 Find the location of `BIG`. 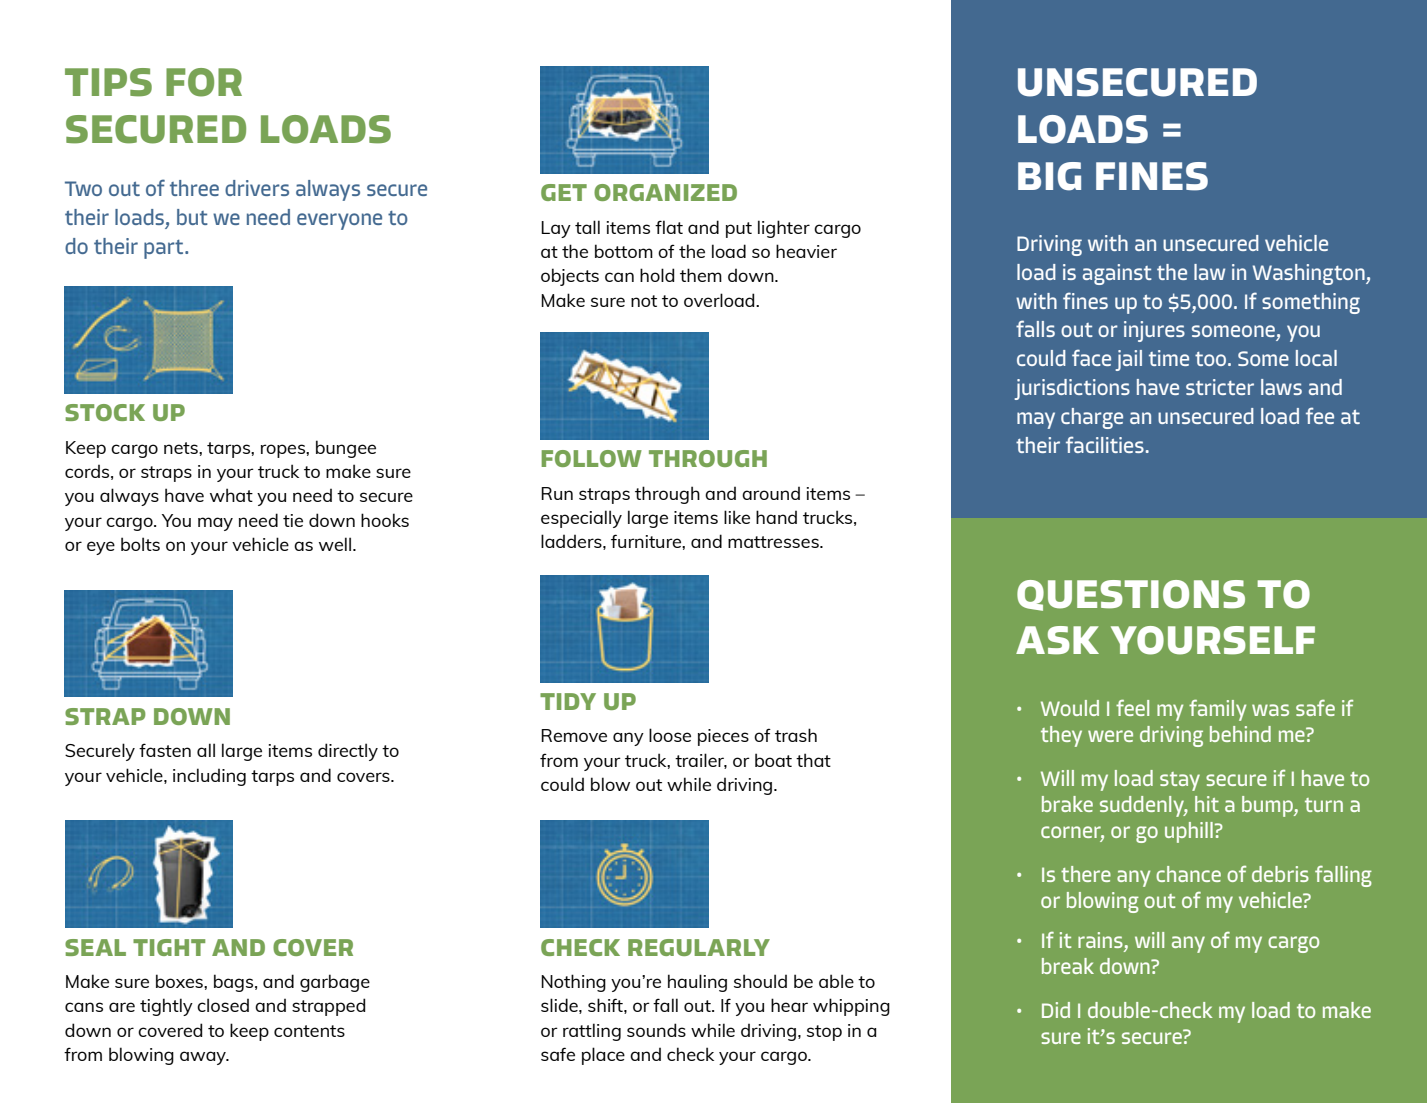

BIG is located at coordinates (1049, 176).
